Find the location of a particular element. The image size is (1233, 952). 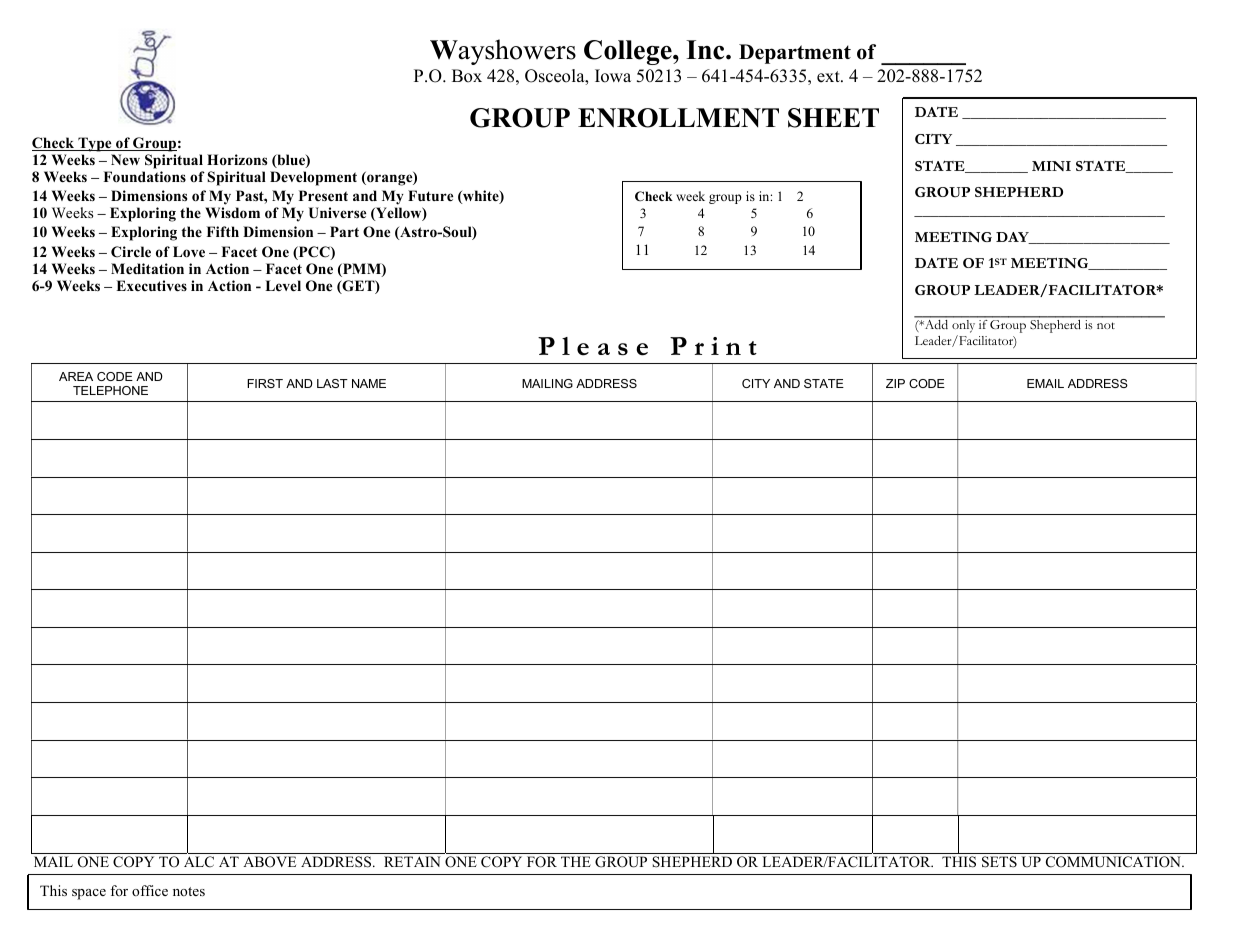

ext is located at coordinates (829, 77).
